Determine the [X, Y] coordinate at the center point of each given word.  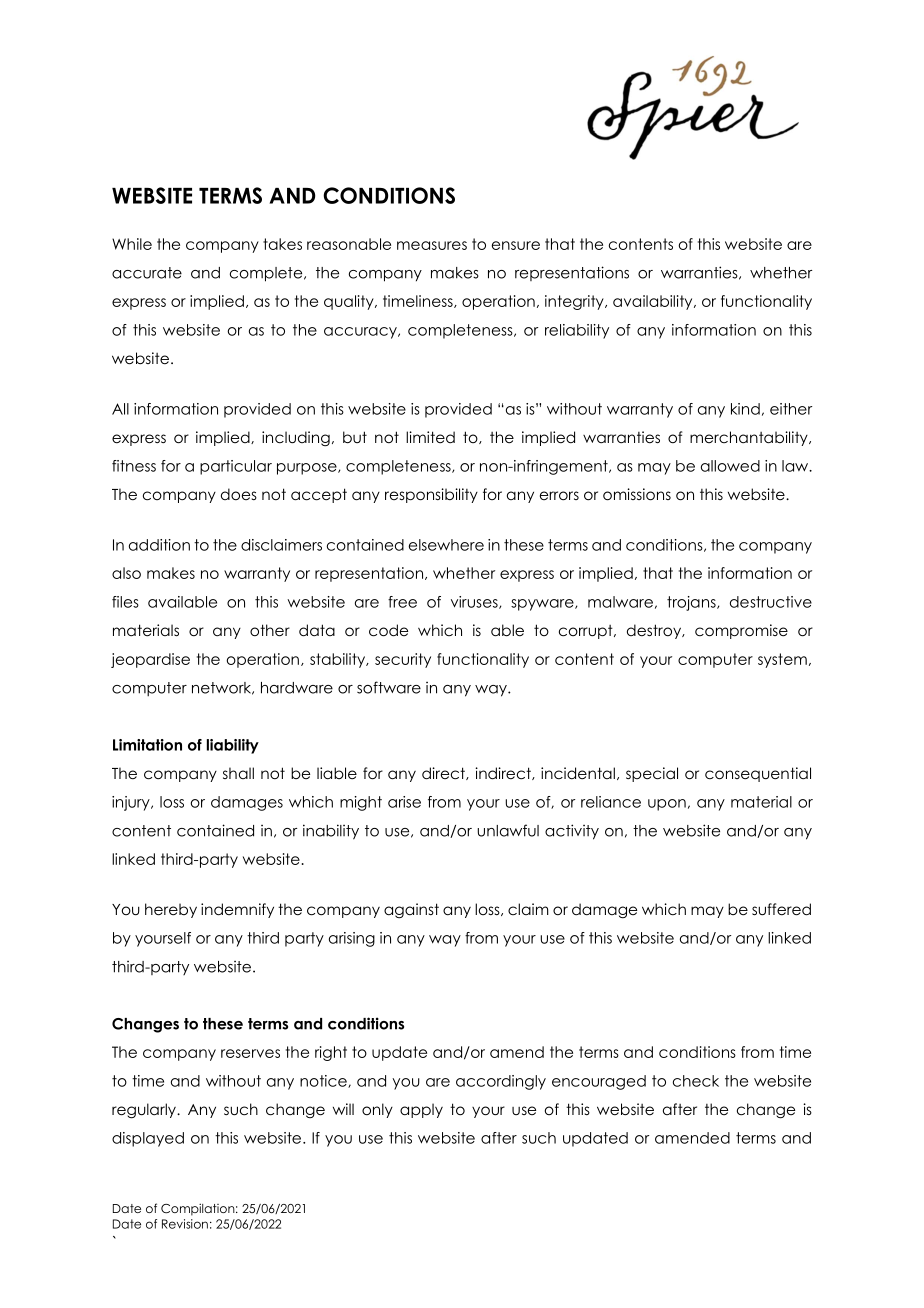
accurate [147, 273]
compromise [741, 631]
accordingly [501, 1082]
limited [430, 437]
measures [432, 245]
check [696, 1081]
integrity [575, 302]
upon [667, 805]
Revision [185, 1224]
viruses [475, 602]
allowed [730, 466]
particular [236, 467]
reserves [250, 1053]
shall [238, 773]
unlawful [508, 830]
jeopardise [150, 660]
